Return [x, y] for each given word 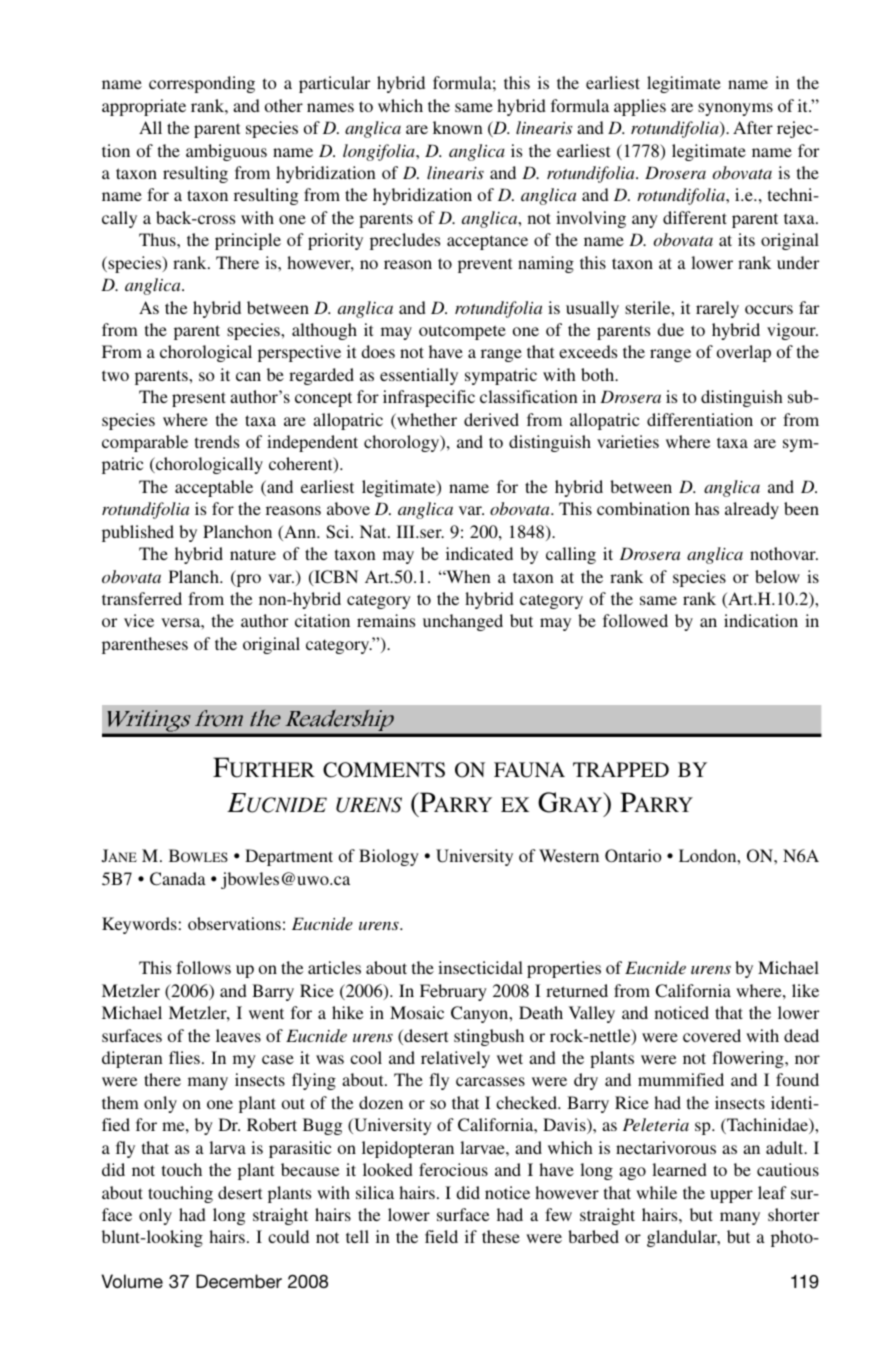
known [458, 127]
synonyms [735, 109]
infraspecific [429, 398]
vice [139, 620]
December [239, 1281]
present [199, 399]
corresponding [202, 84]
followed [635, 620]
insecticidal [480, 967]
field [441, 1236]
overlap [744, 353]
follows [203, 967]
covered [712, 1035]
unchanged [463, 622]
